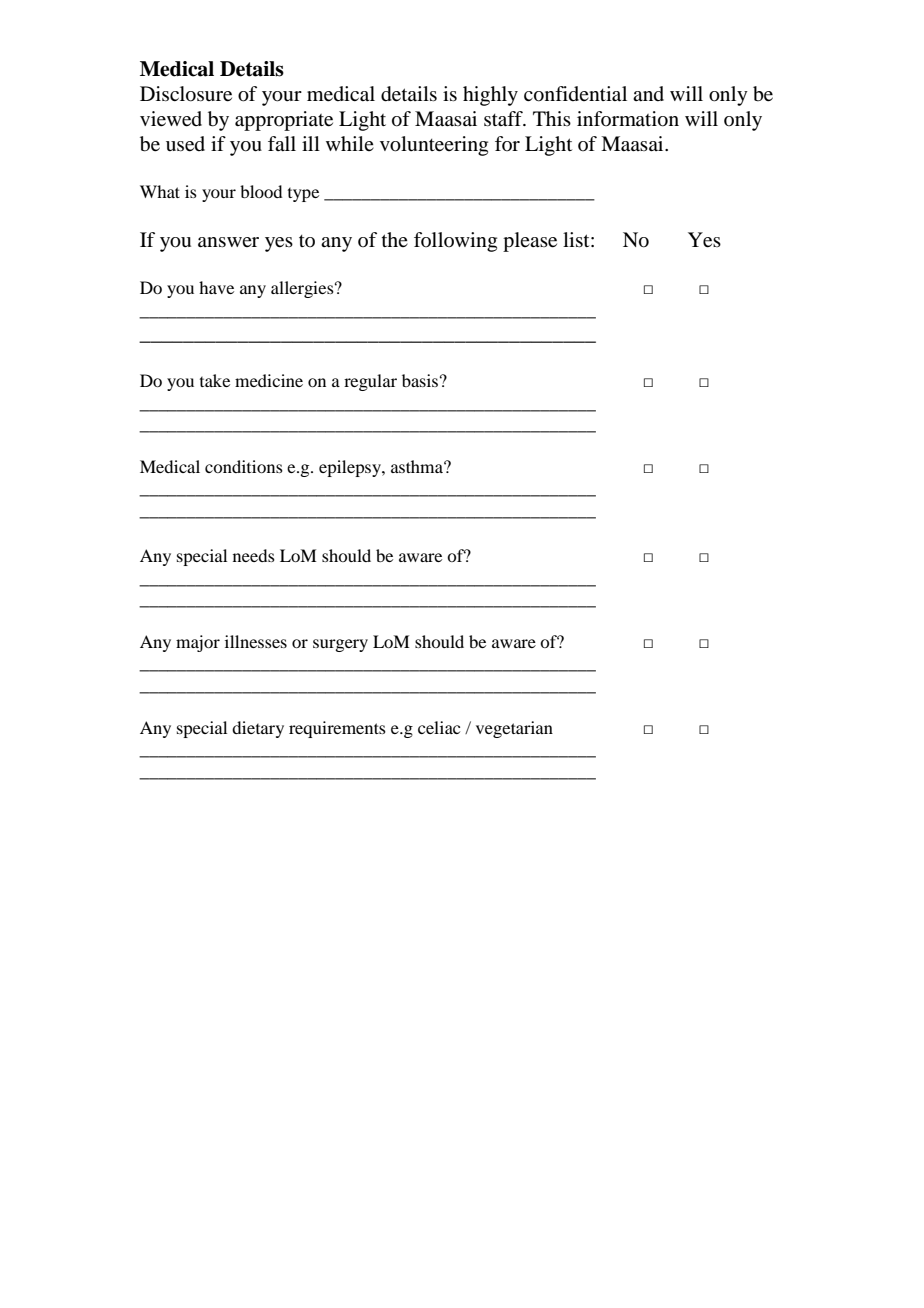 The image size is (924, 1308). Describe the element at coordinates (395, 239) in the image. I see `the` at that location.
